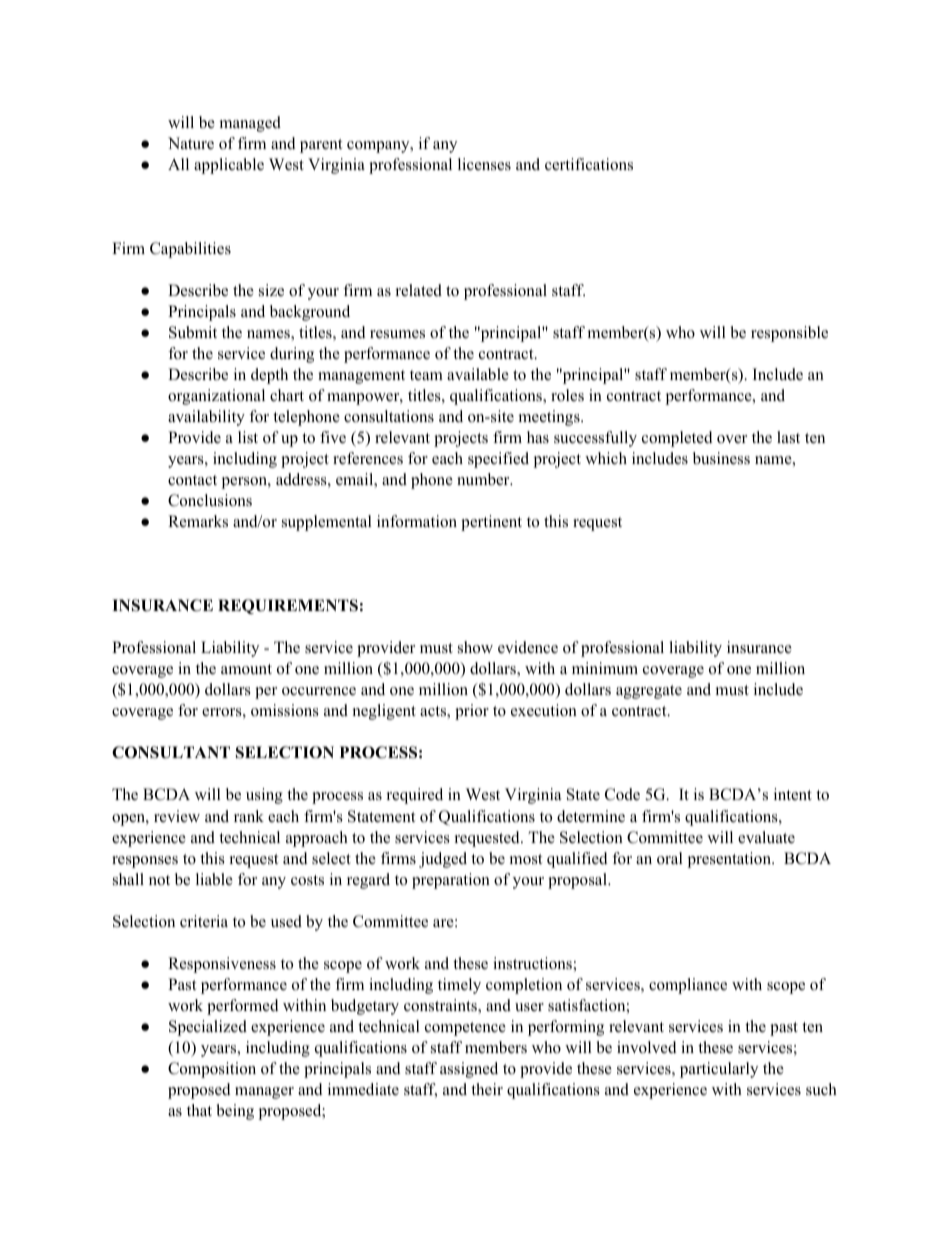 The height and width of the screenshot is (1233, 952). What do you see at coordinates (484, 164) in the screenshot?
I see `licenses` at bounding box center [484, 164].
